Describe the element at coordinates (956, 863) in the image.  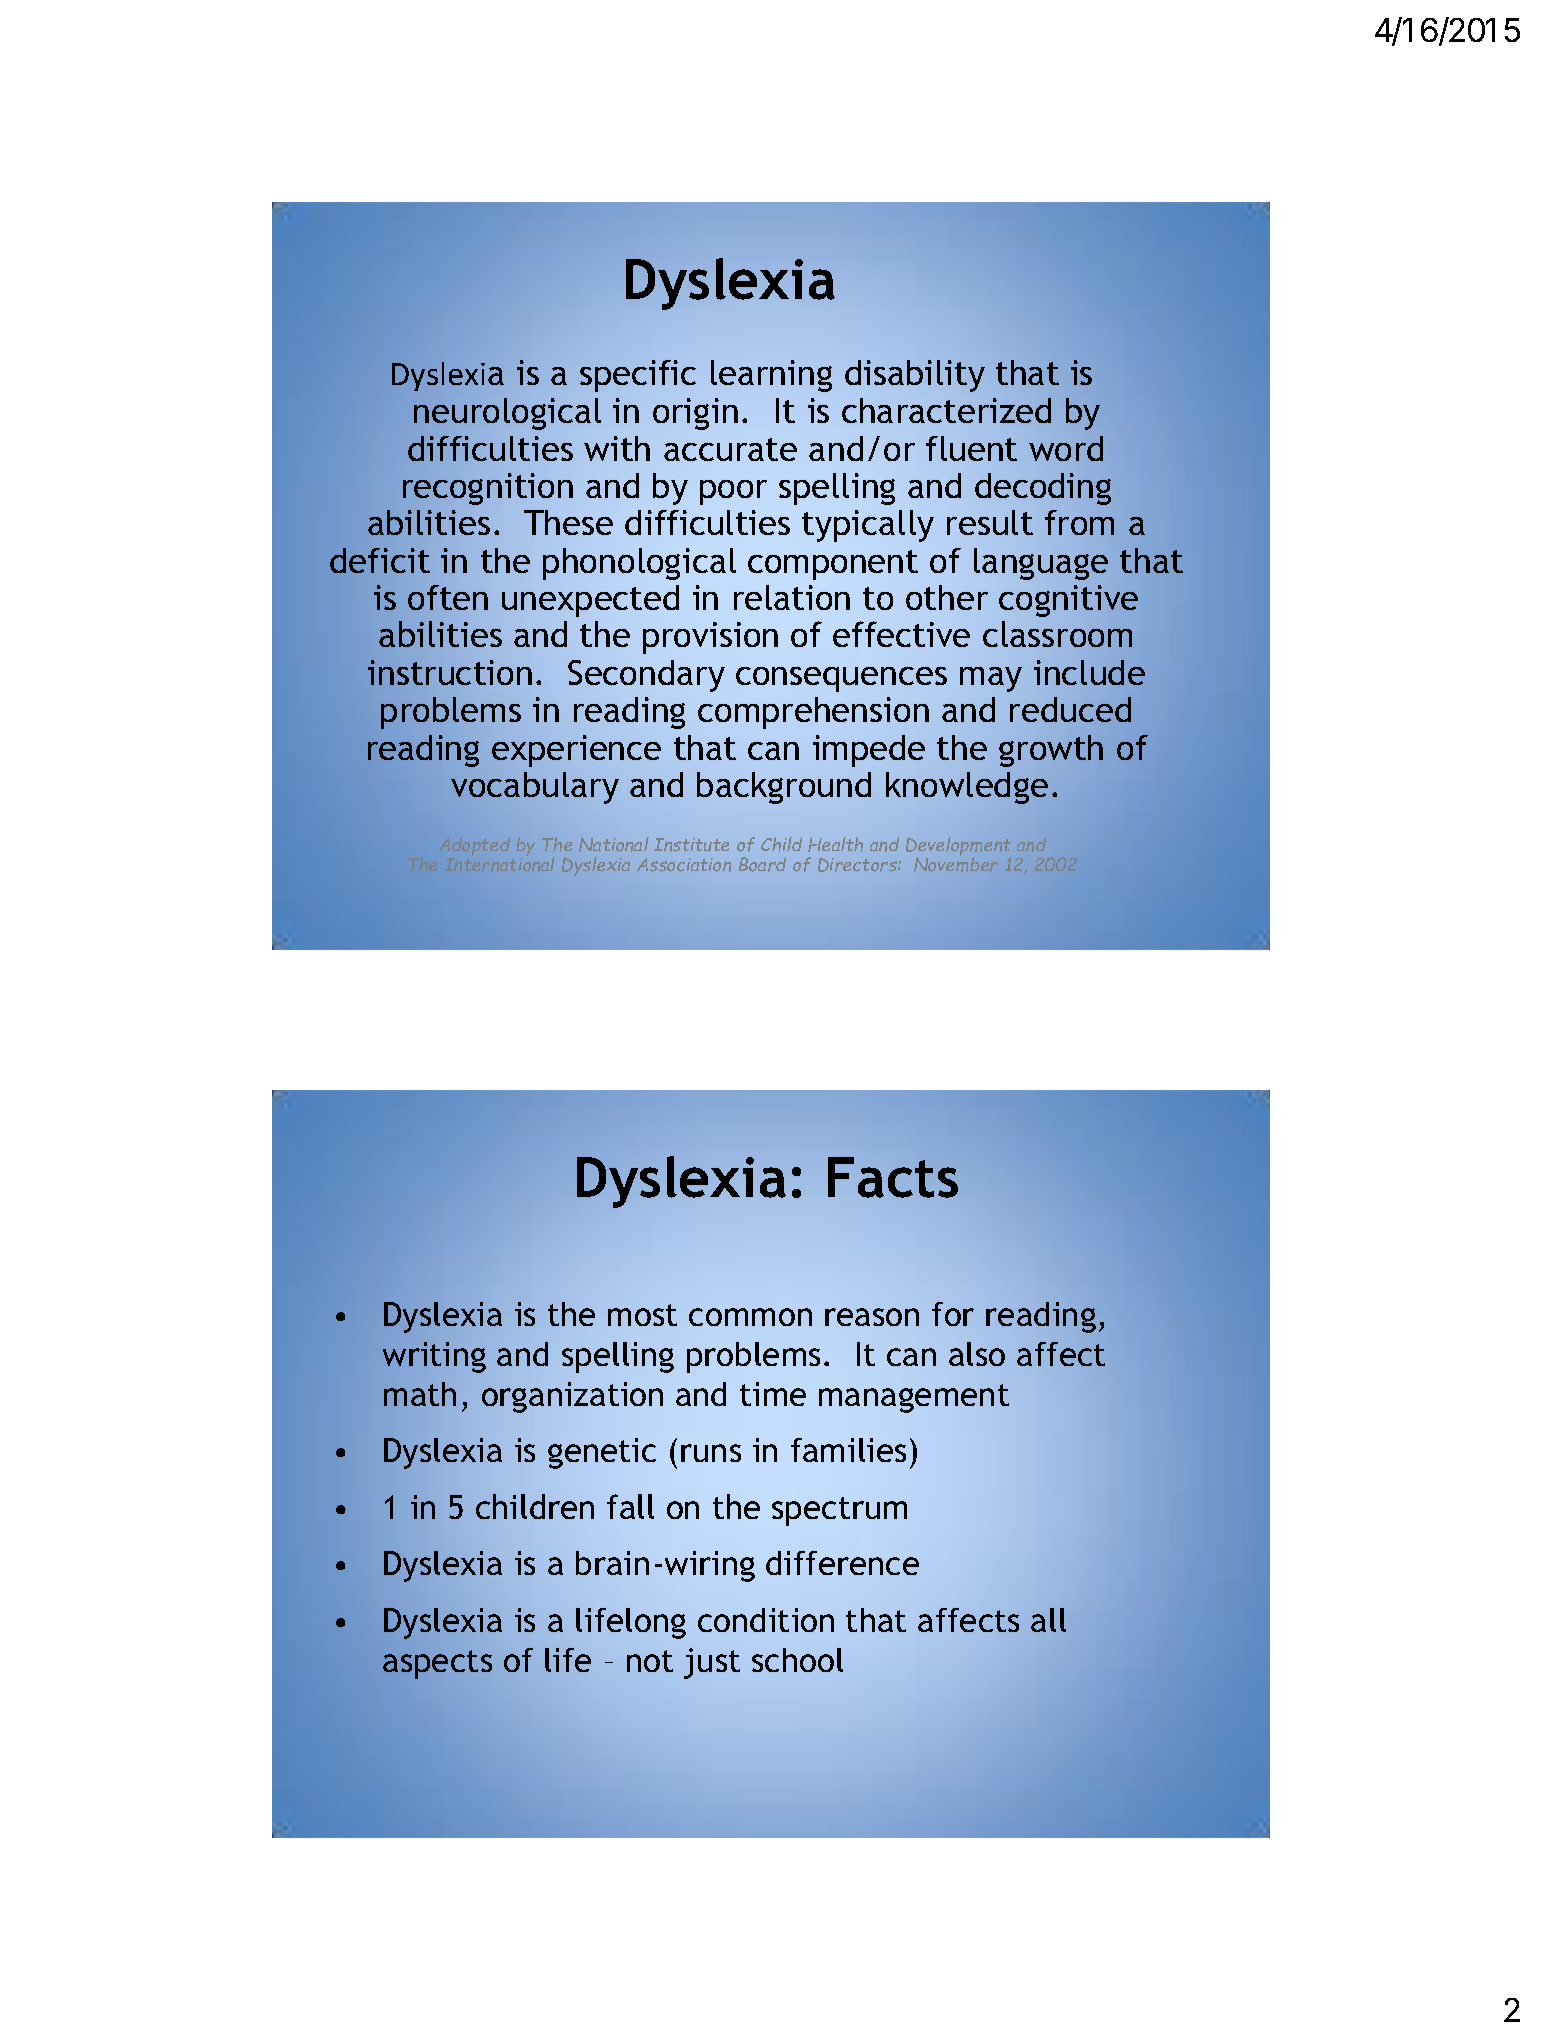
I see `November` at that location.
